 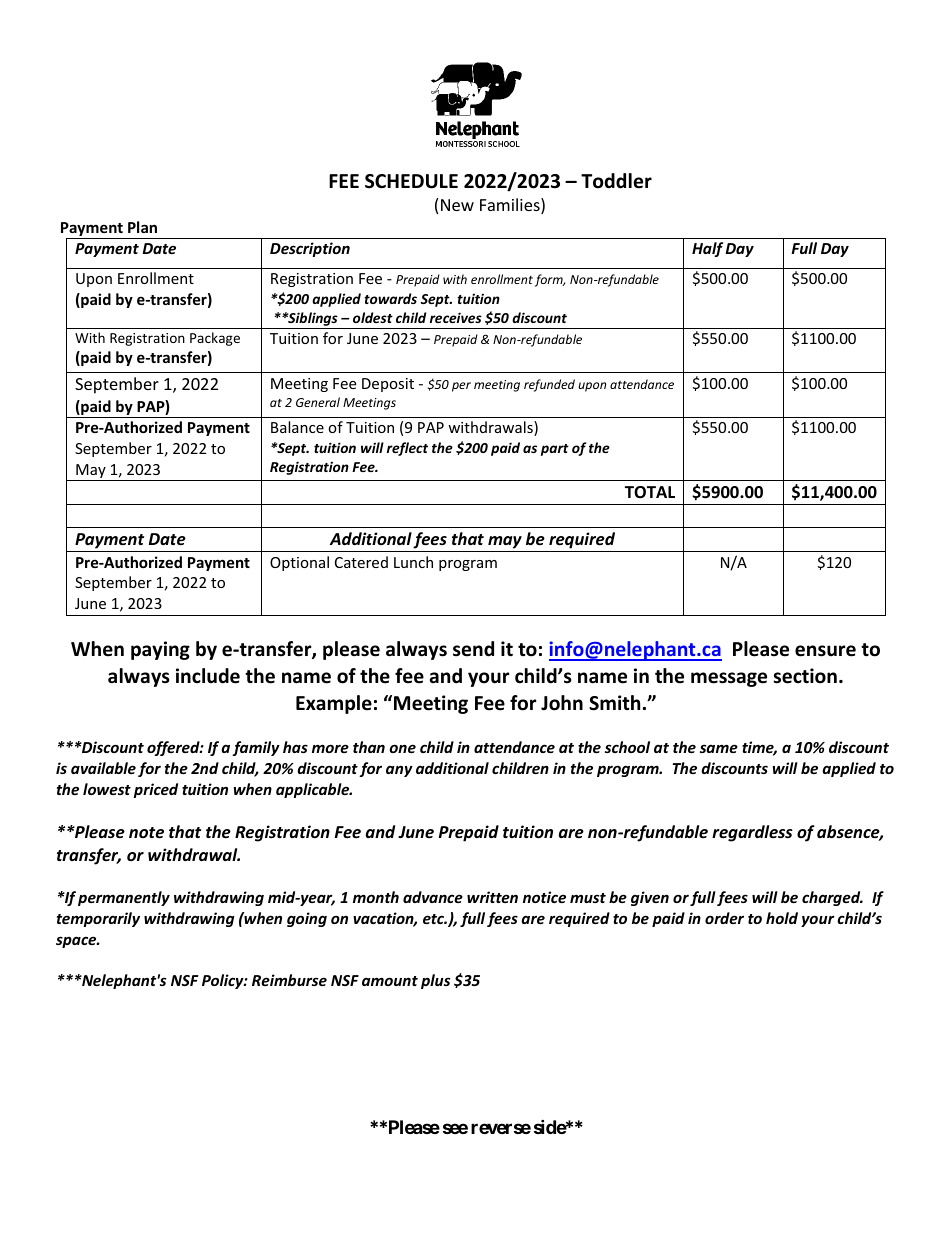 What do you see at coordinates (825, 651) in the screenshot?
I see `ensure` at bounding box center [825, 651].
